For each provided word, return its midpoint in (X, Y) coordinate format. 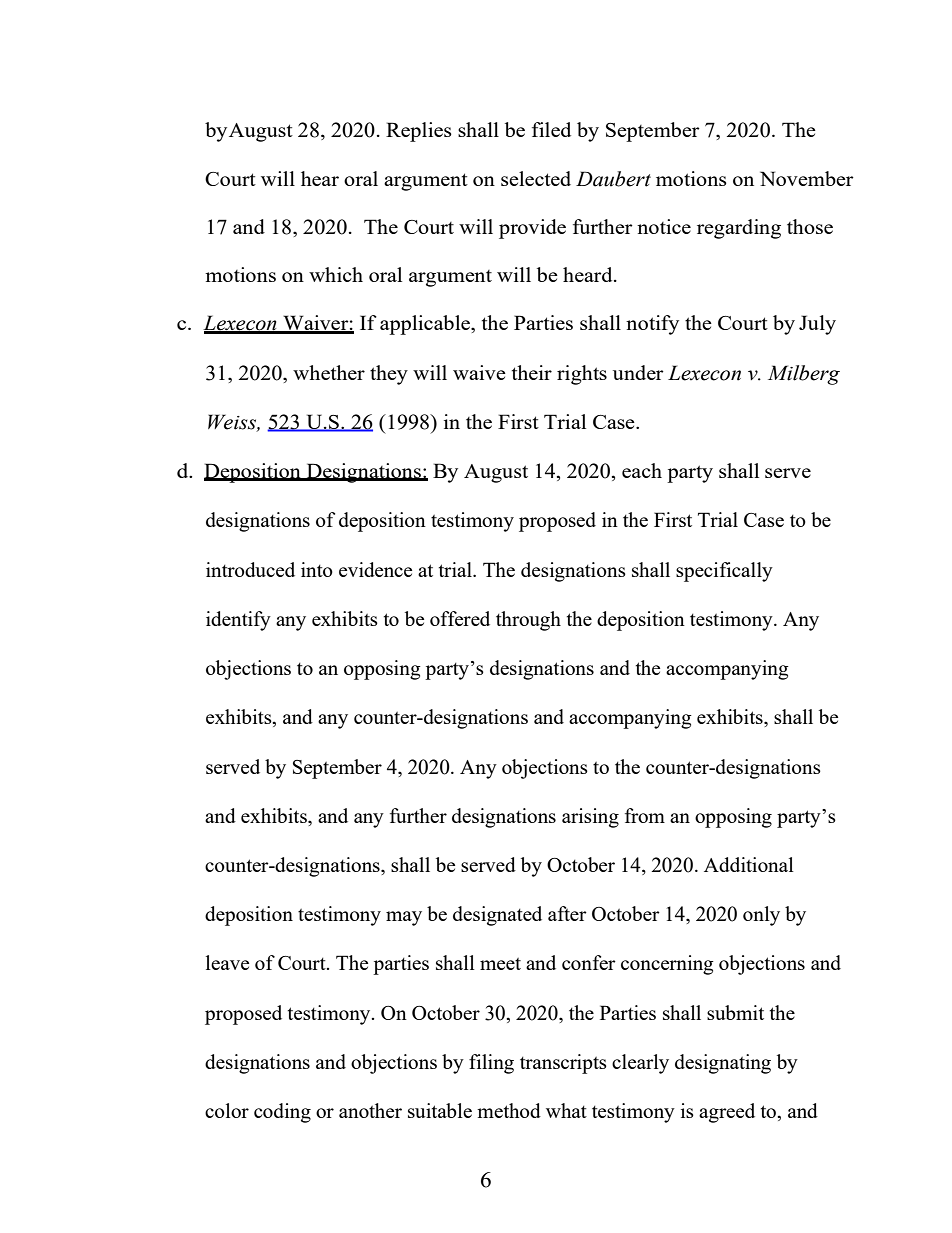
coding (282, 1113)
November (807, 178)
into (317, 569)
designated (497, 916)
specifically (724, 572)
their (532, 372)
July (817, 325)
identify (238, 621)
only (761, 916)
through (528, 621)
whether (329, 372)
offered (460, 618)
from (645, 815)
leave (227, 962)
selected (536, 178)
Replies (419, 132)
